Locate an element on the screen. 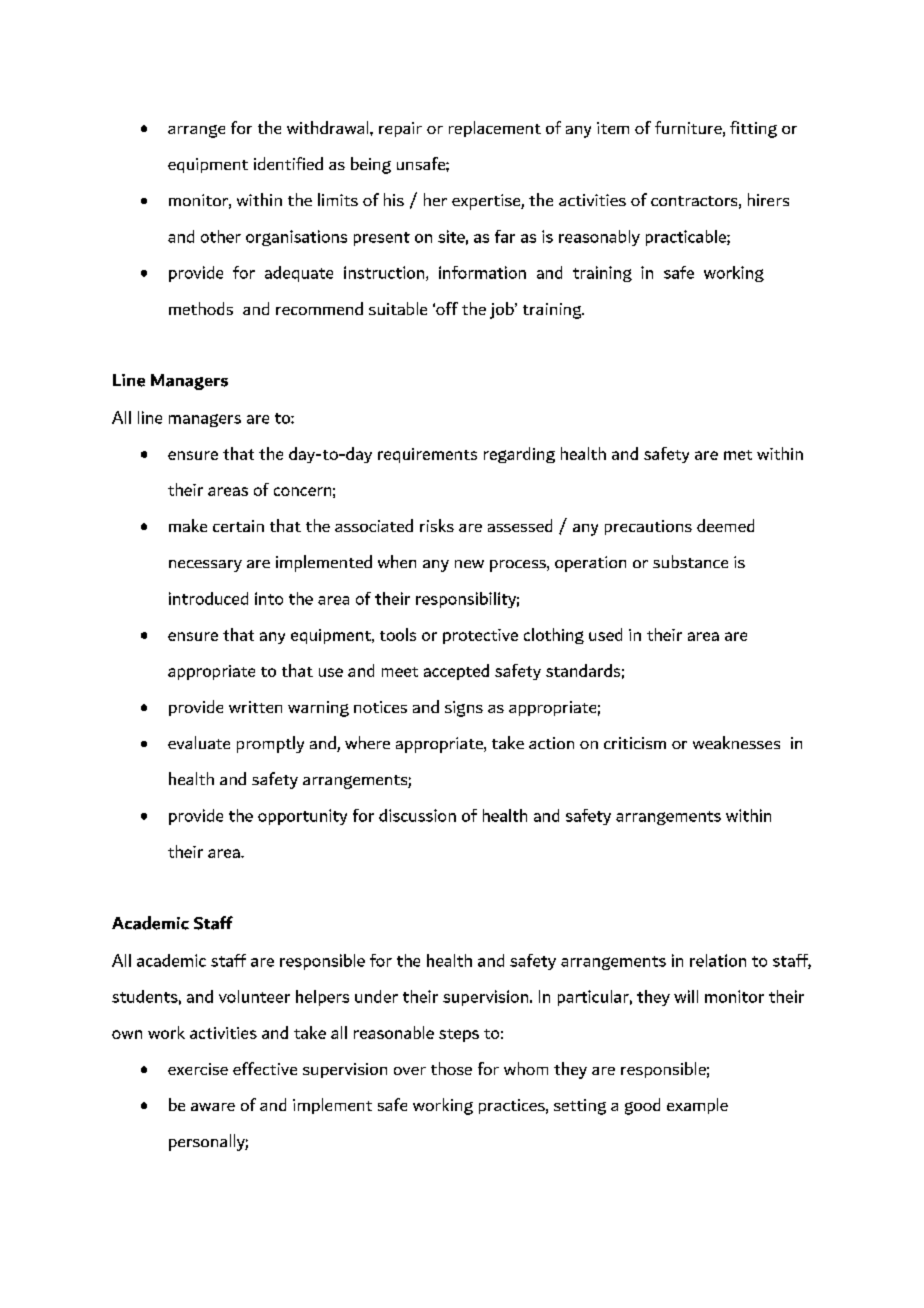  those is located at coordinates (451, 1068).
